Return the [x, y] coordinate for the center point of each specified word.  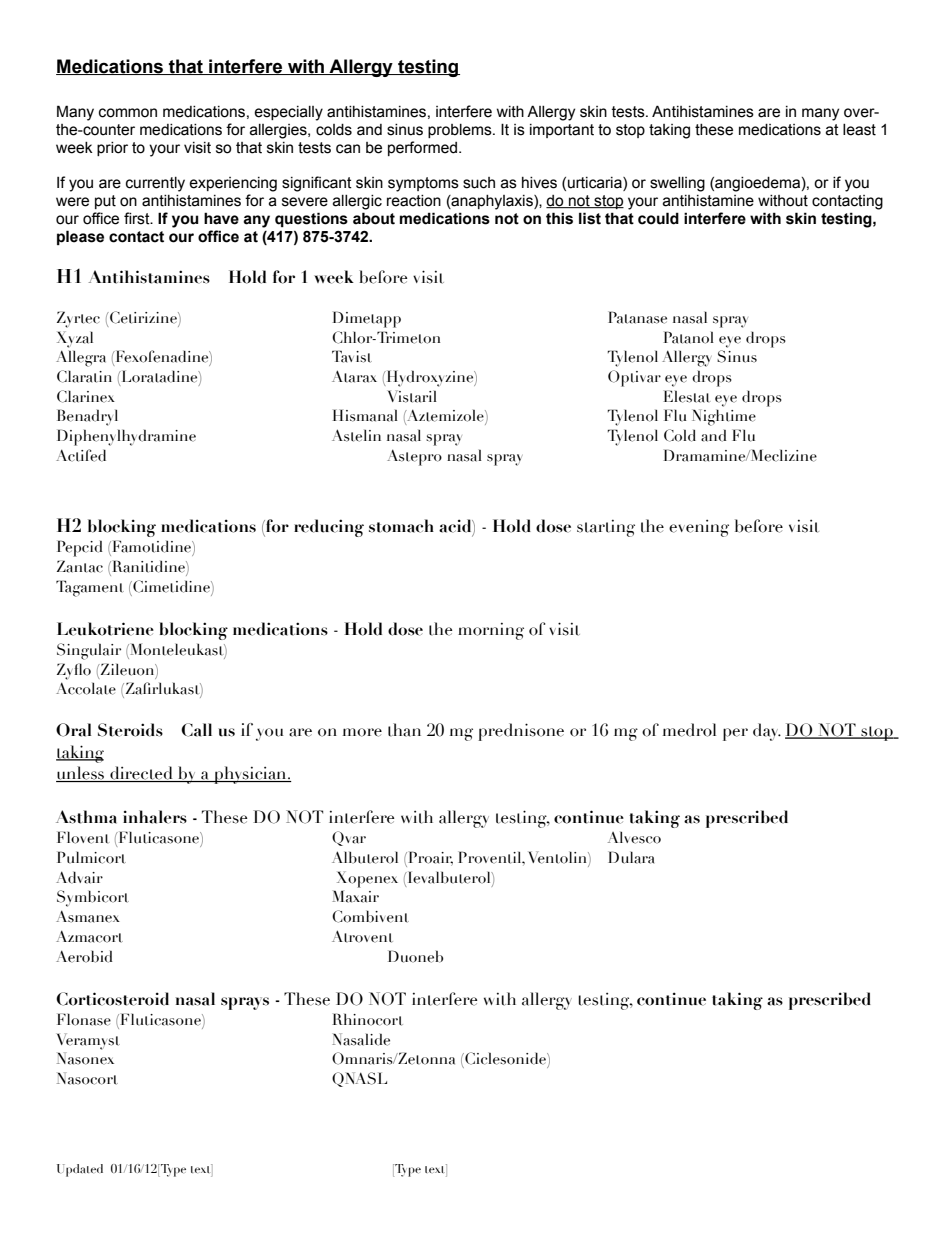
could [658, 218]
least [859, 130]
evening [699, 528]
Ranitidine [148, 566]
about [374, 218]
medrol [689, 730]
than [404, 730]
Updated [80, 1170]
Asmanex [88, 916]
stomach [401, 526]
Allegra [81, 358]
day [767, 732]
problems [461, 131]
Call [196, 730]
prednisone [521, 732]
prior [112, 149]
